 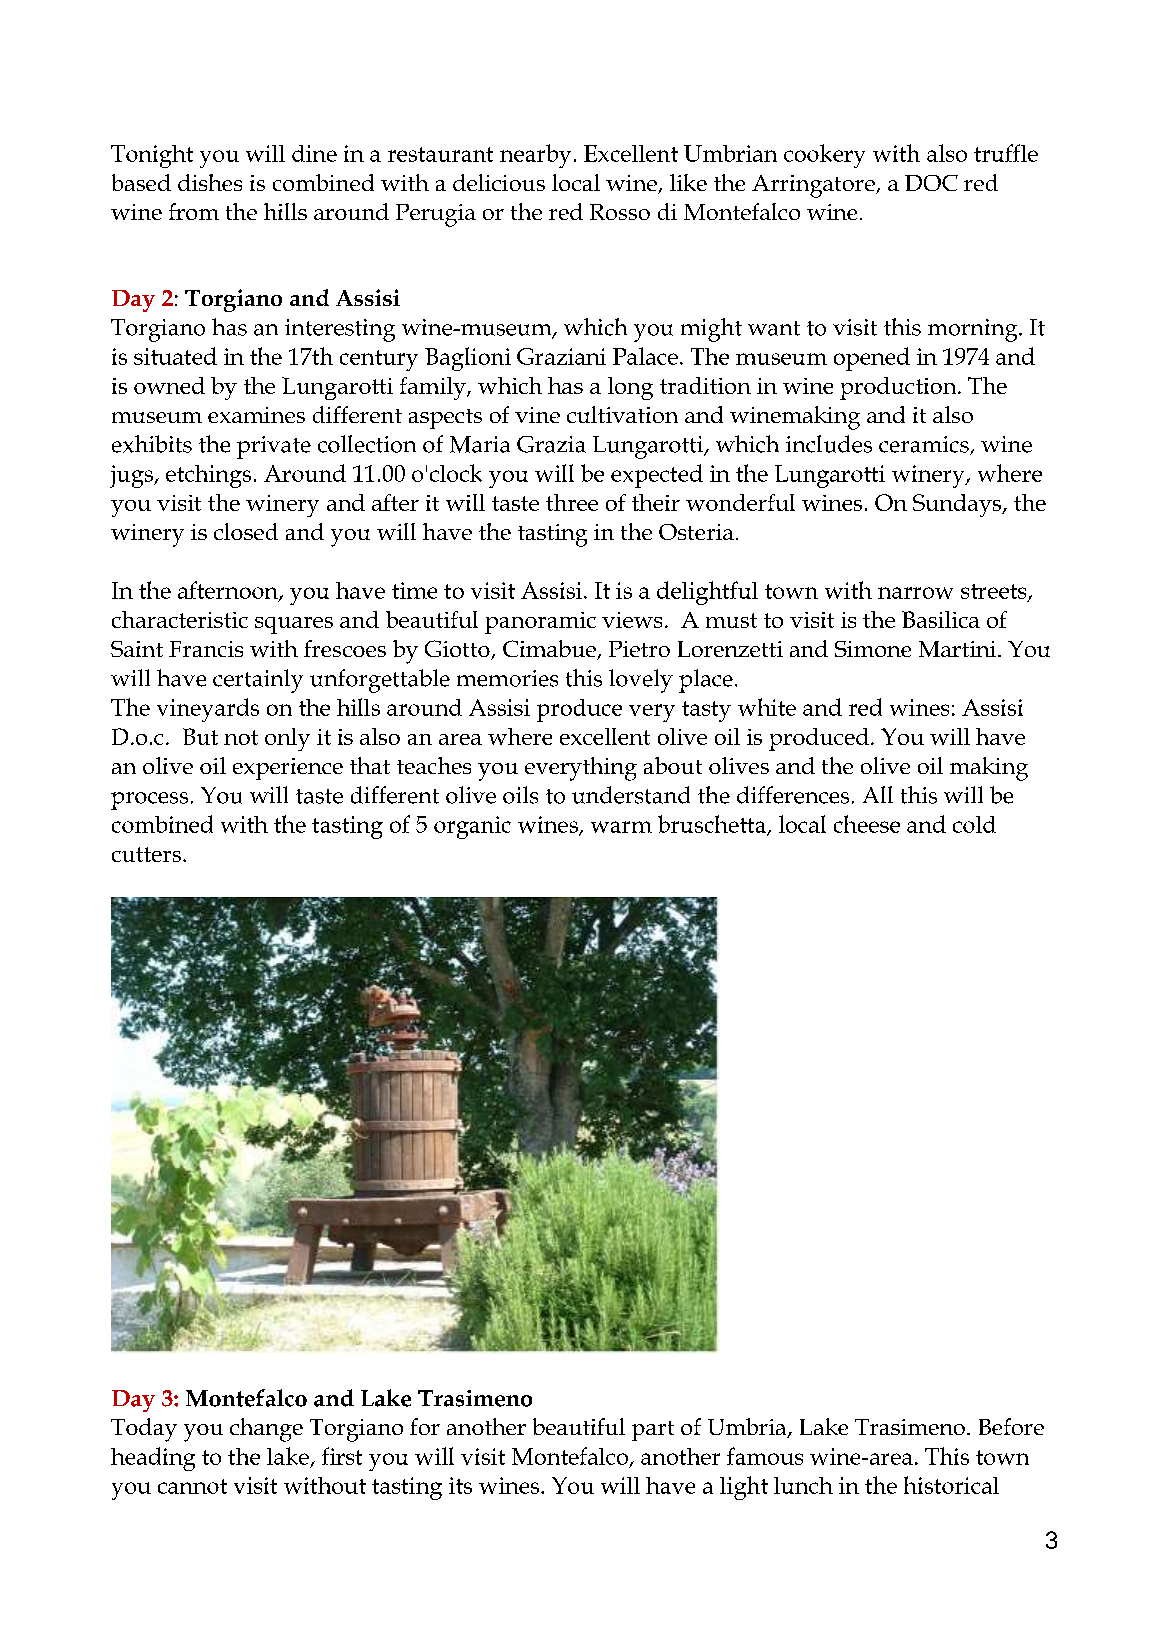 I want to click on Before, so click(x=1011, y=1426).
